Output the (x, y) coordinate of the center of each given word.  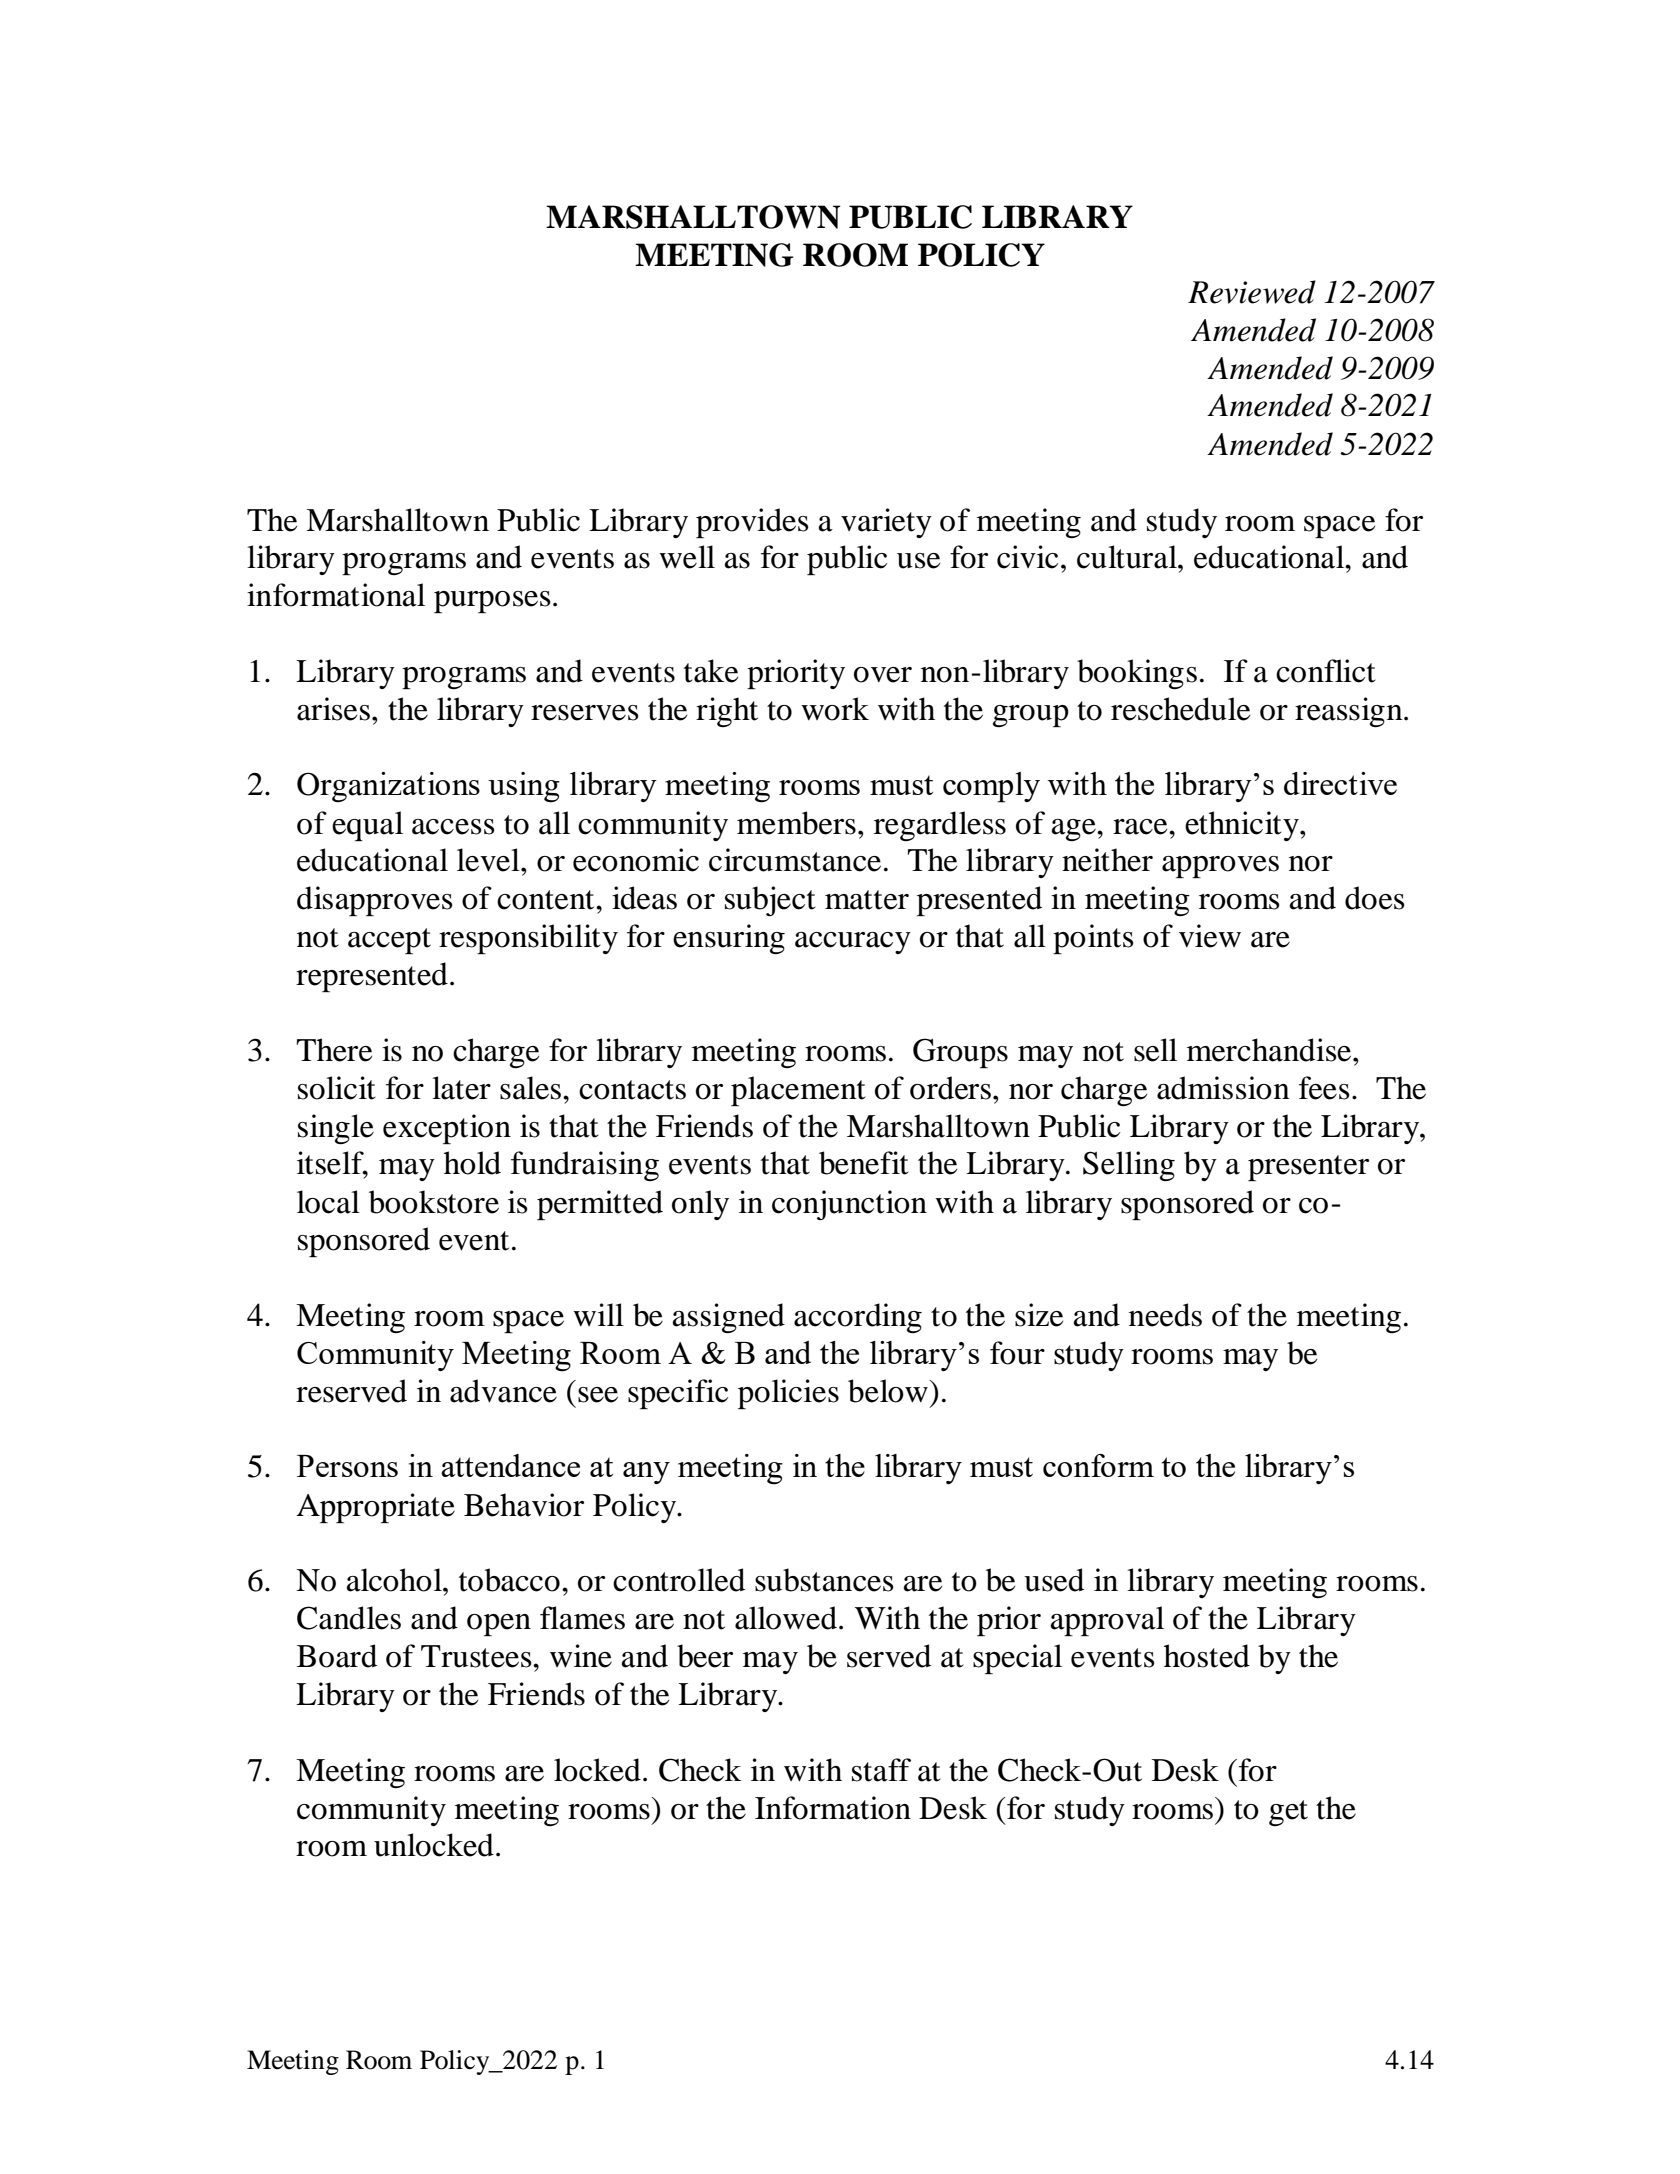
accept (389, 941)
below (889, 1391)
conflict (1326, 671)
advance (503, 1391)
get (1288, 1813)
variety (886, 523)
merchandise (1270, 1050)
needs (1165, 1315)
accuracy (853, 943)
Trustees (477, 1656)
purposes (492, 602)
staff (881, 1770)
